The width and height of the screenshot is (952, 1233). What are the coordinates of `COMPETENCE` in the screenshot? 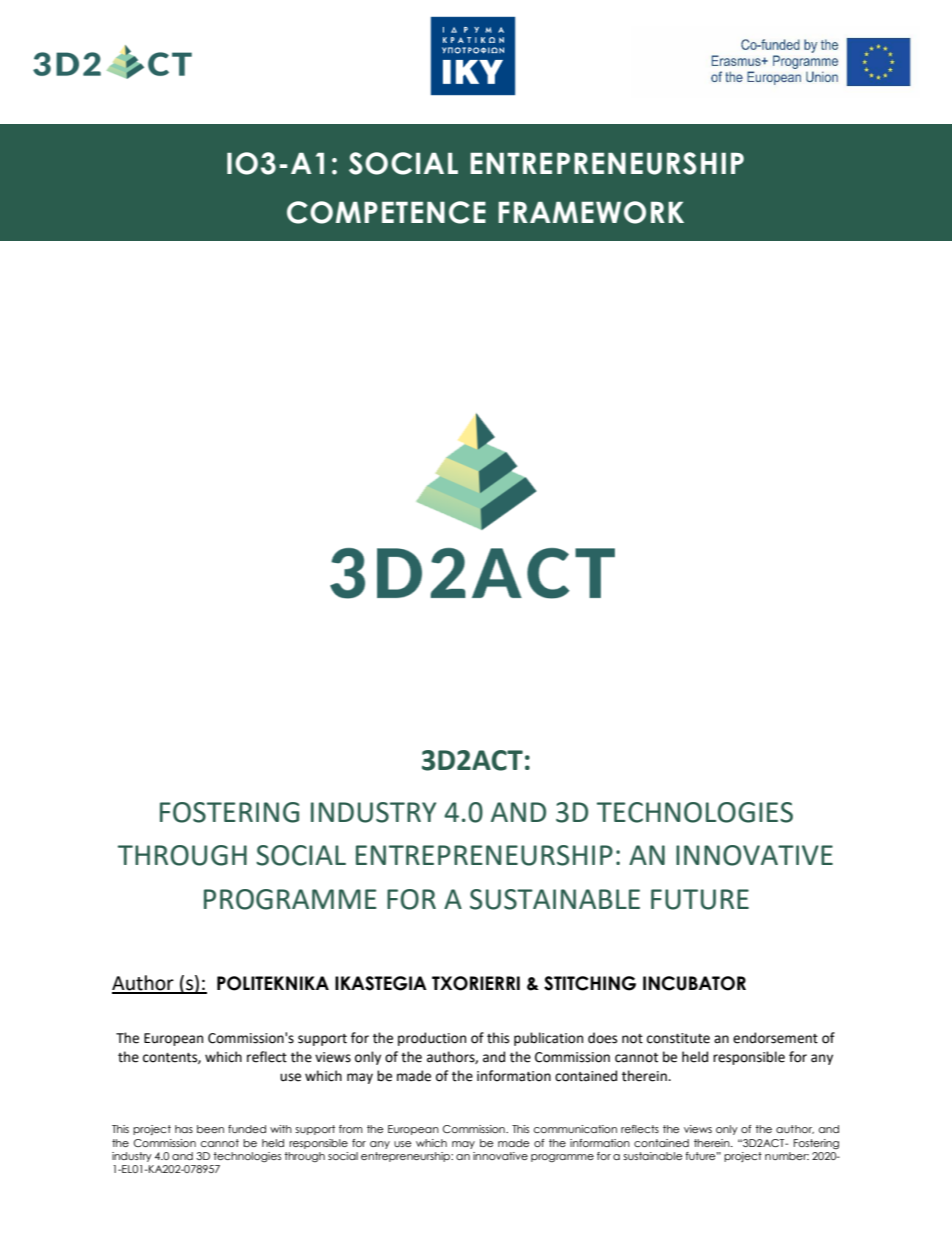 It's located at (386, 212).
